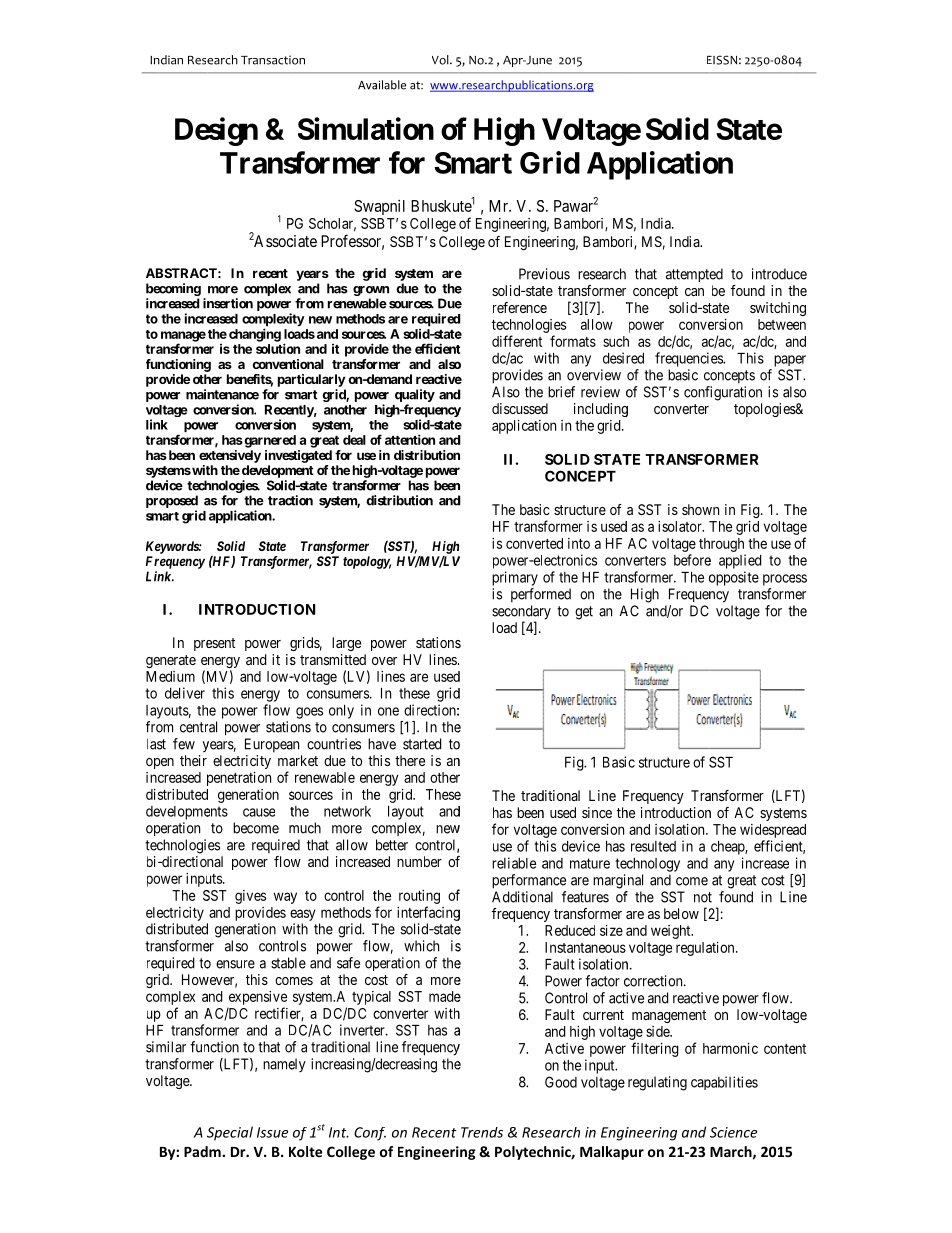  What do you see at coordinates (419, 861) in the page?
I see `number` at bounding box center [419, 861].
